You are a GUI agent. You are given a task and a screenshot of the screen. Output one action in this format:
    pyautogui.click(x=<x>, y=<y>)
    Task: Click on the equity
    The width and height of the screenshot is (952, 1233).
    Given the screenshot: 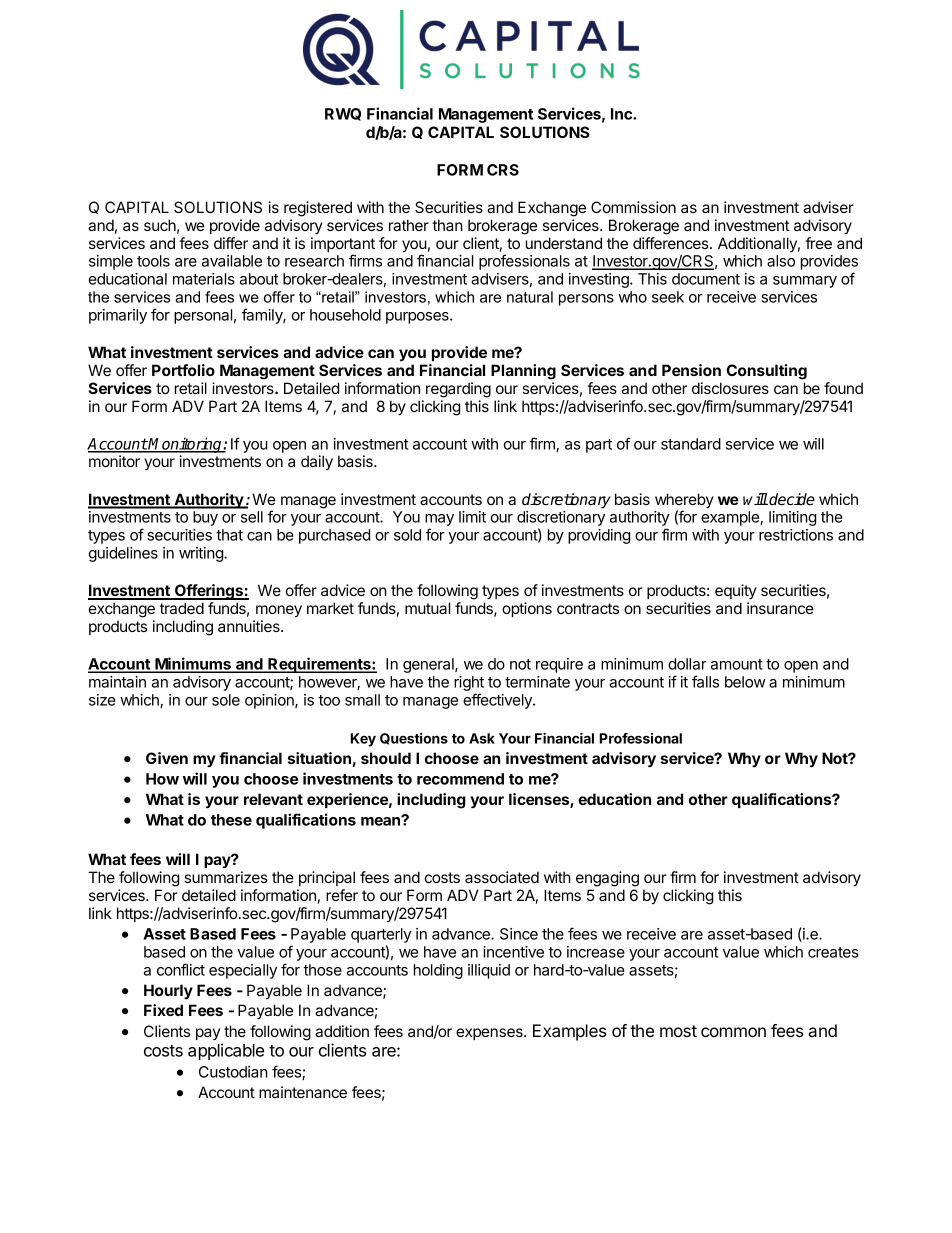 What is the action you would take?
    pyautogui.click(x=736, y=591)
